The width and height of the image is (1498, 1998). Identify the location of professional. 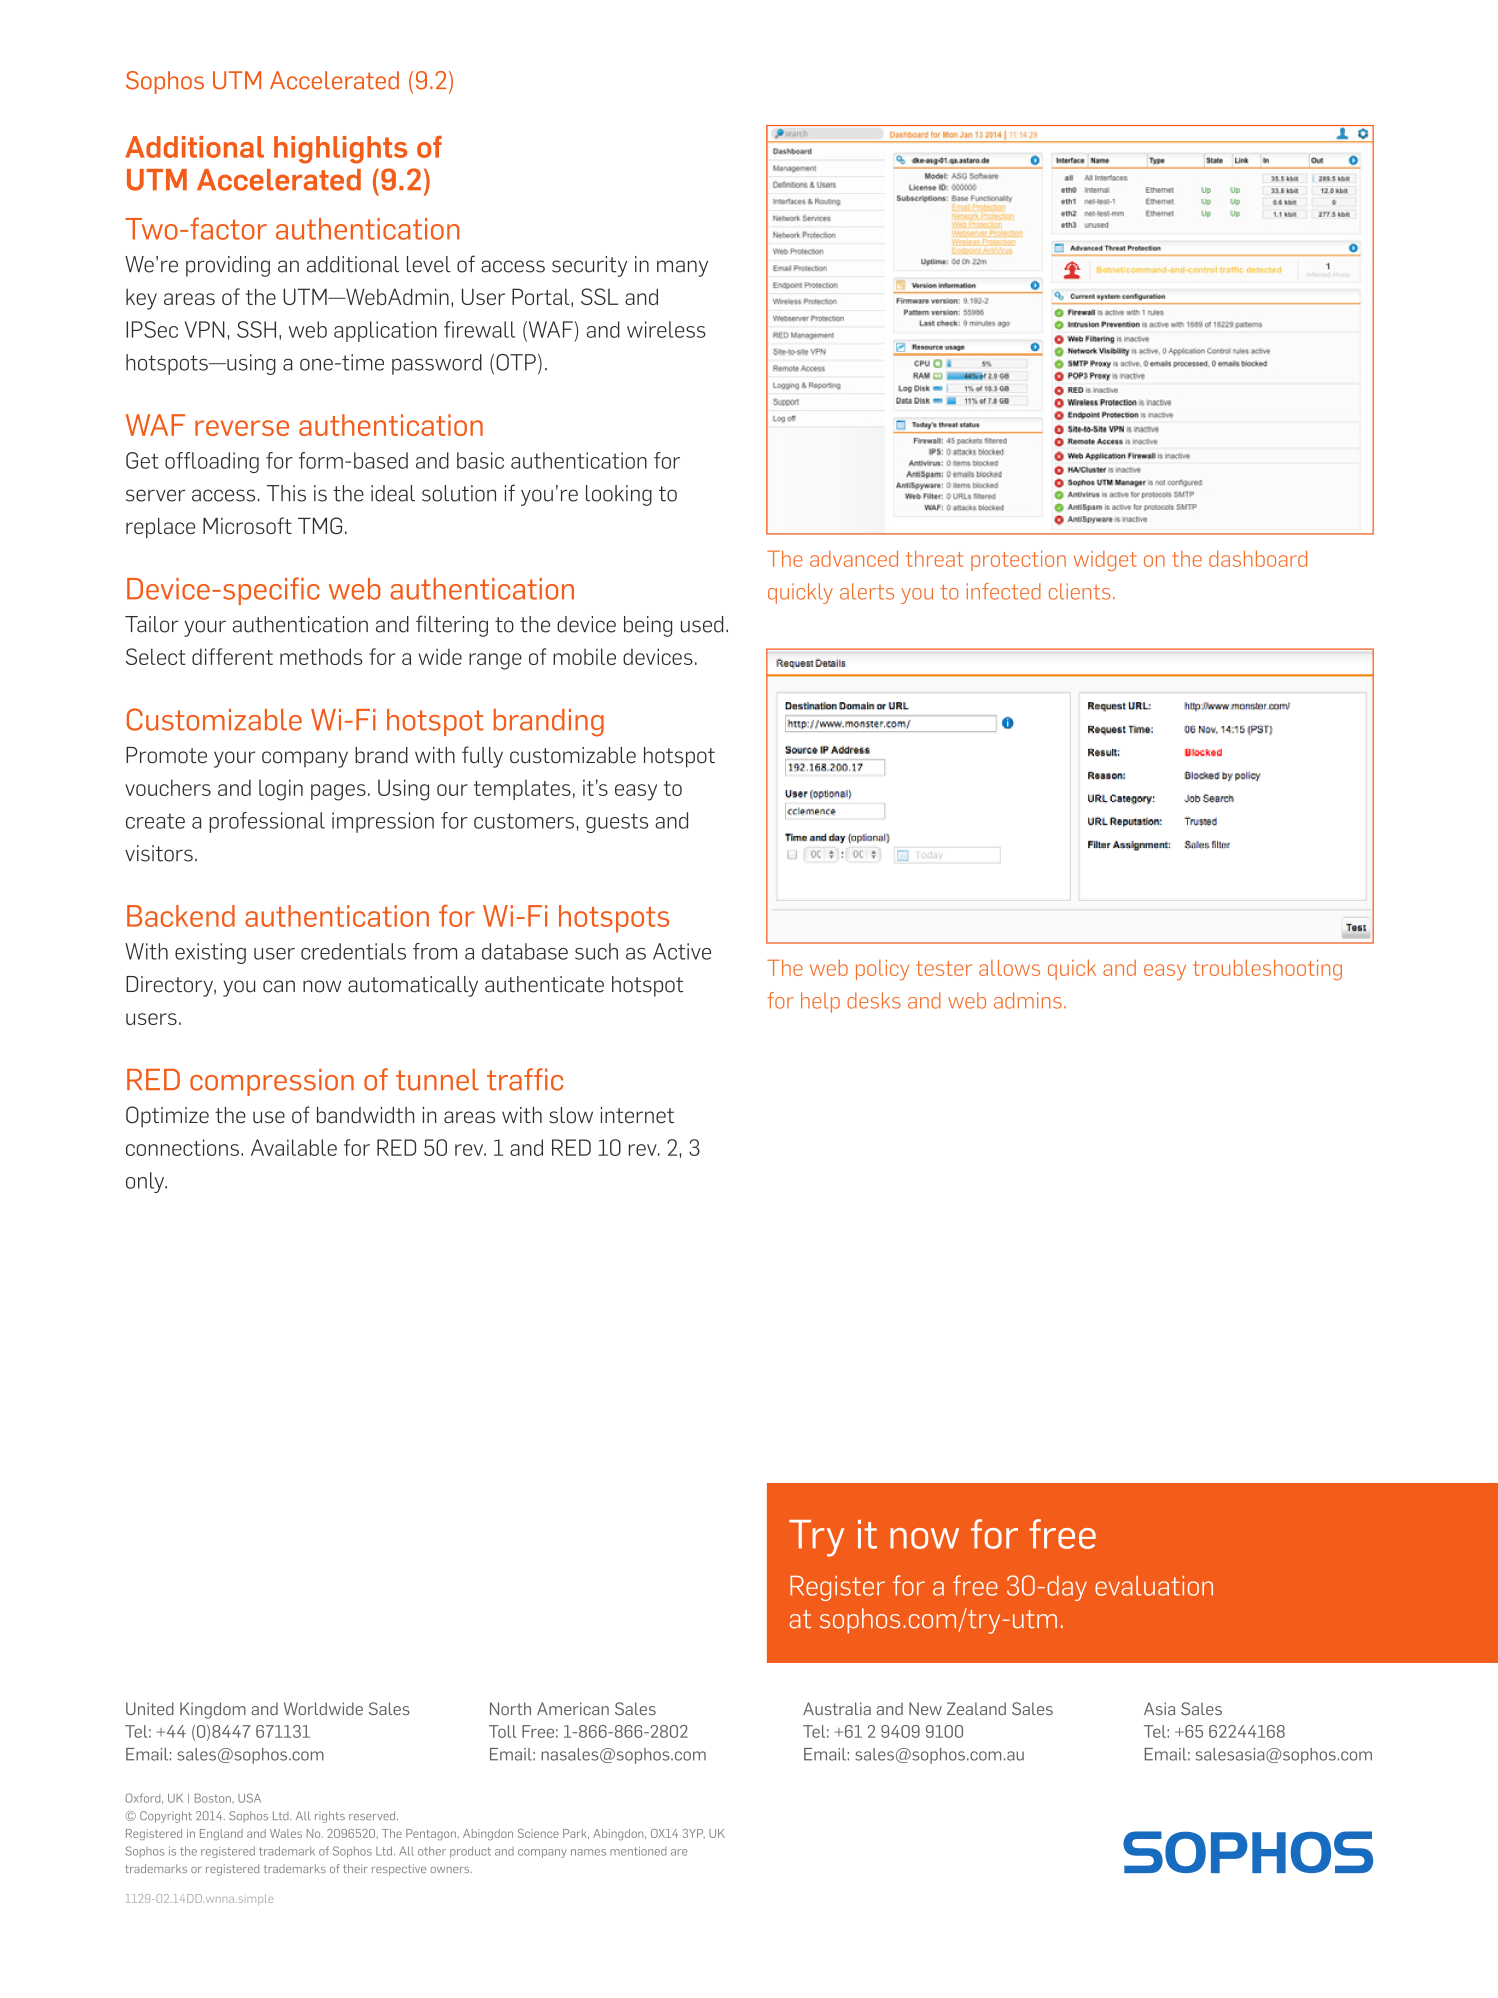
(267, 822).
